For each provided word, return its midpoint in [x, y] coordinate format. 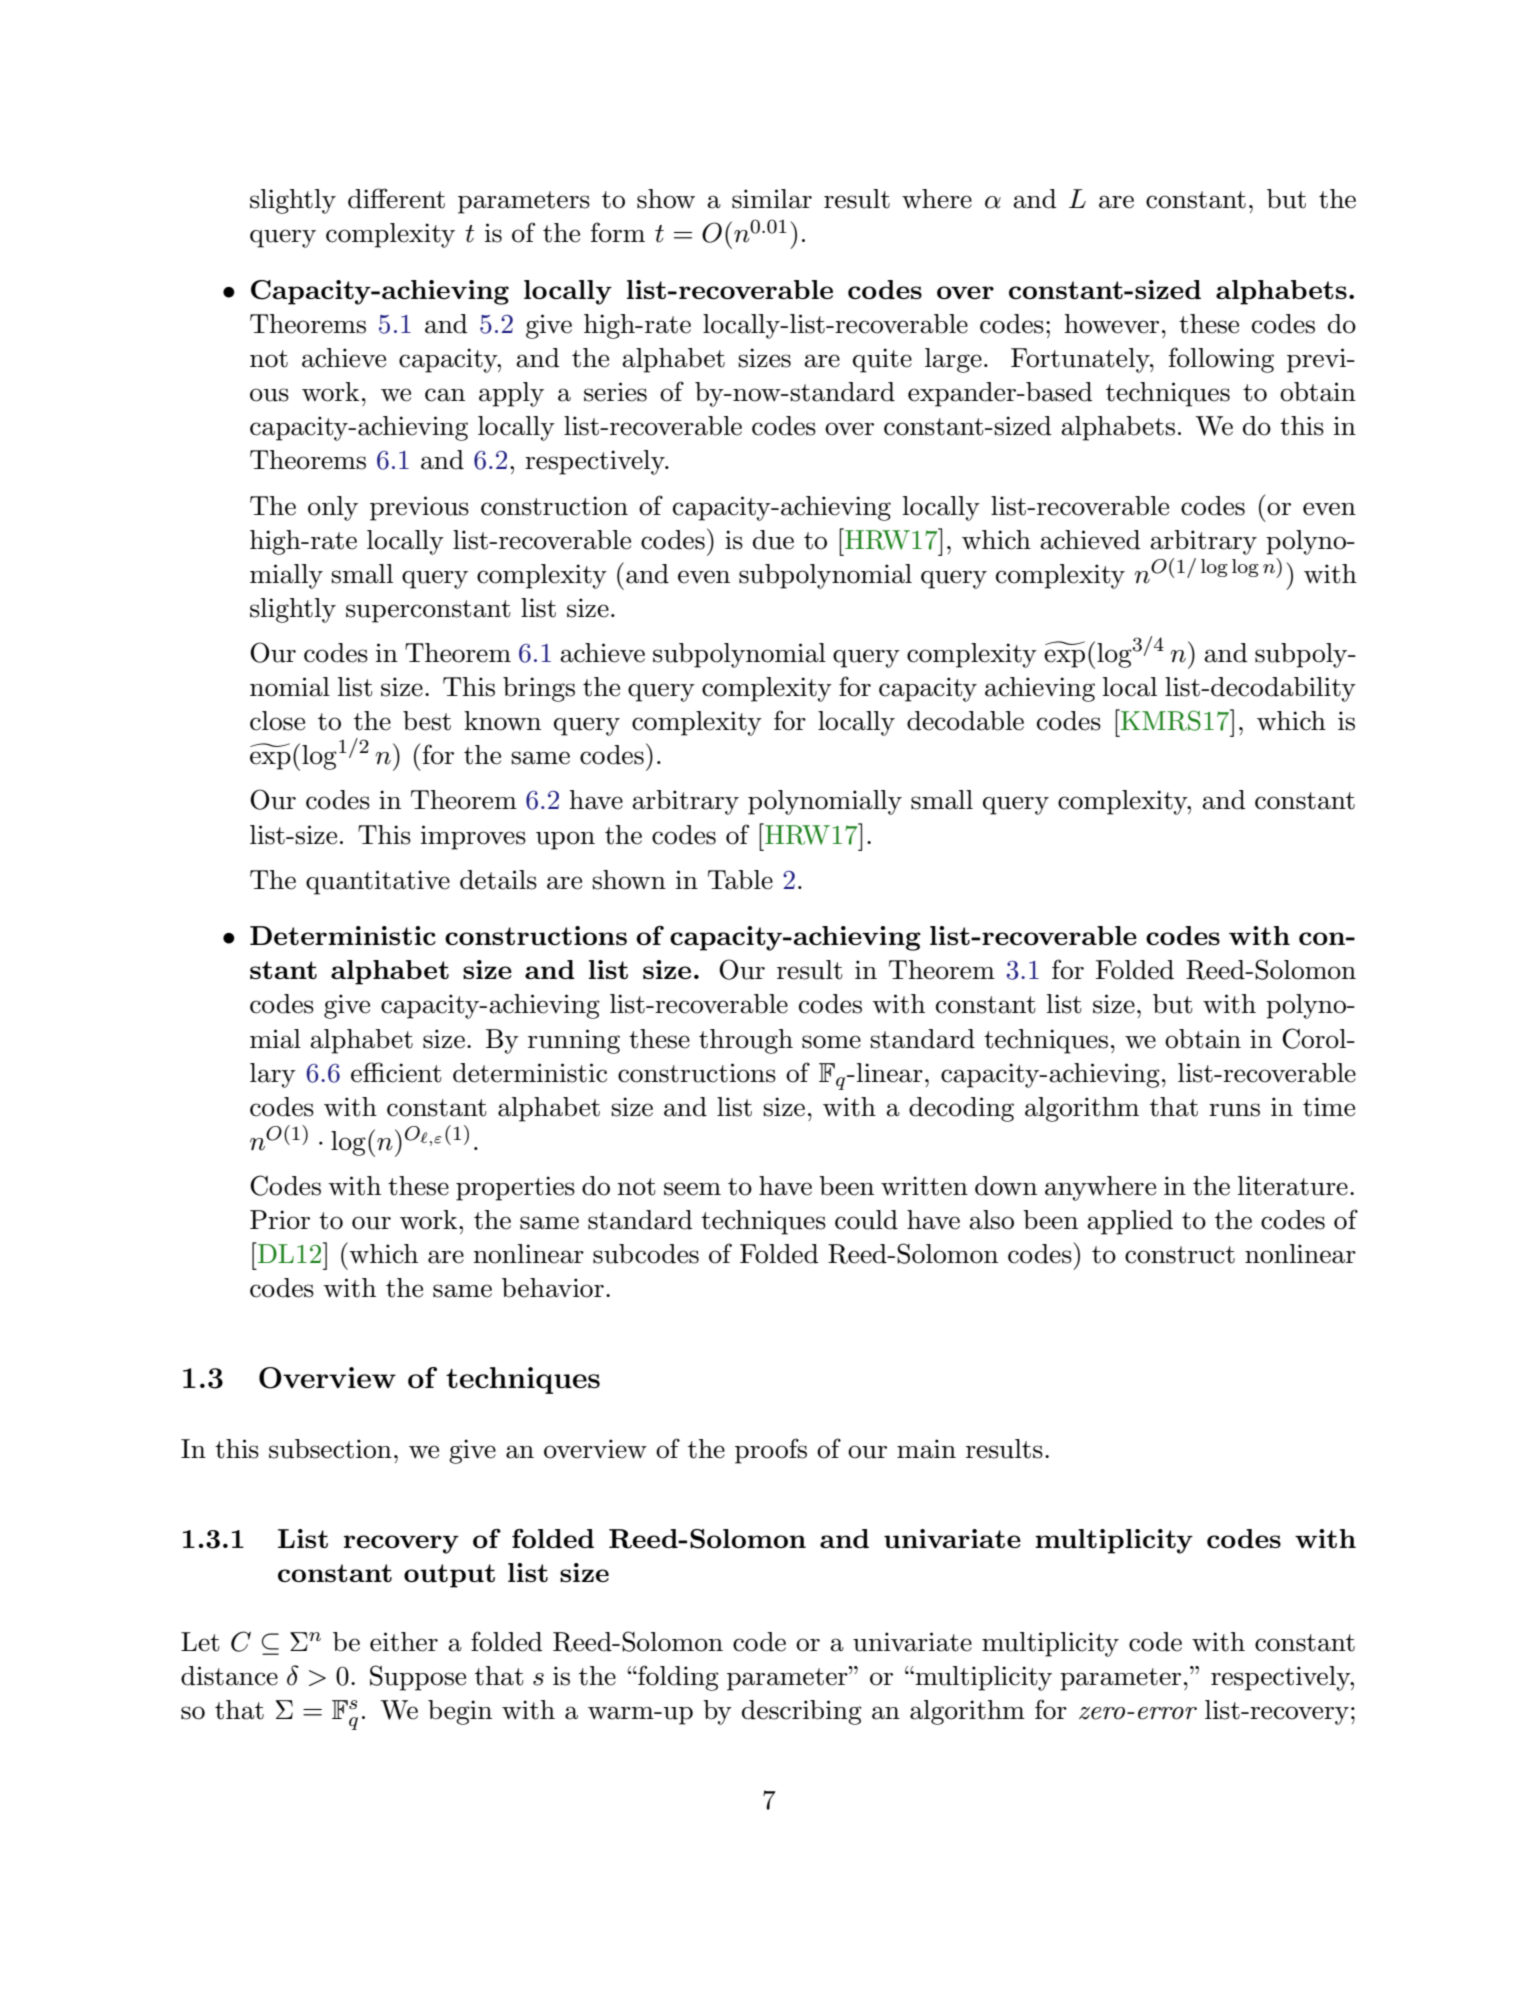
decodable [965, 721]
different [396, 198]
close [277, 721]
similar [772, 199]
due [773, 540]
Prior [280, 1220]
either [404, 1642]
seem [692, 1189]
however [1111, 324]
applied [1130, 1222]
